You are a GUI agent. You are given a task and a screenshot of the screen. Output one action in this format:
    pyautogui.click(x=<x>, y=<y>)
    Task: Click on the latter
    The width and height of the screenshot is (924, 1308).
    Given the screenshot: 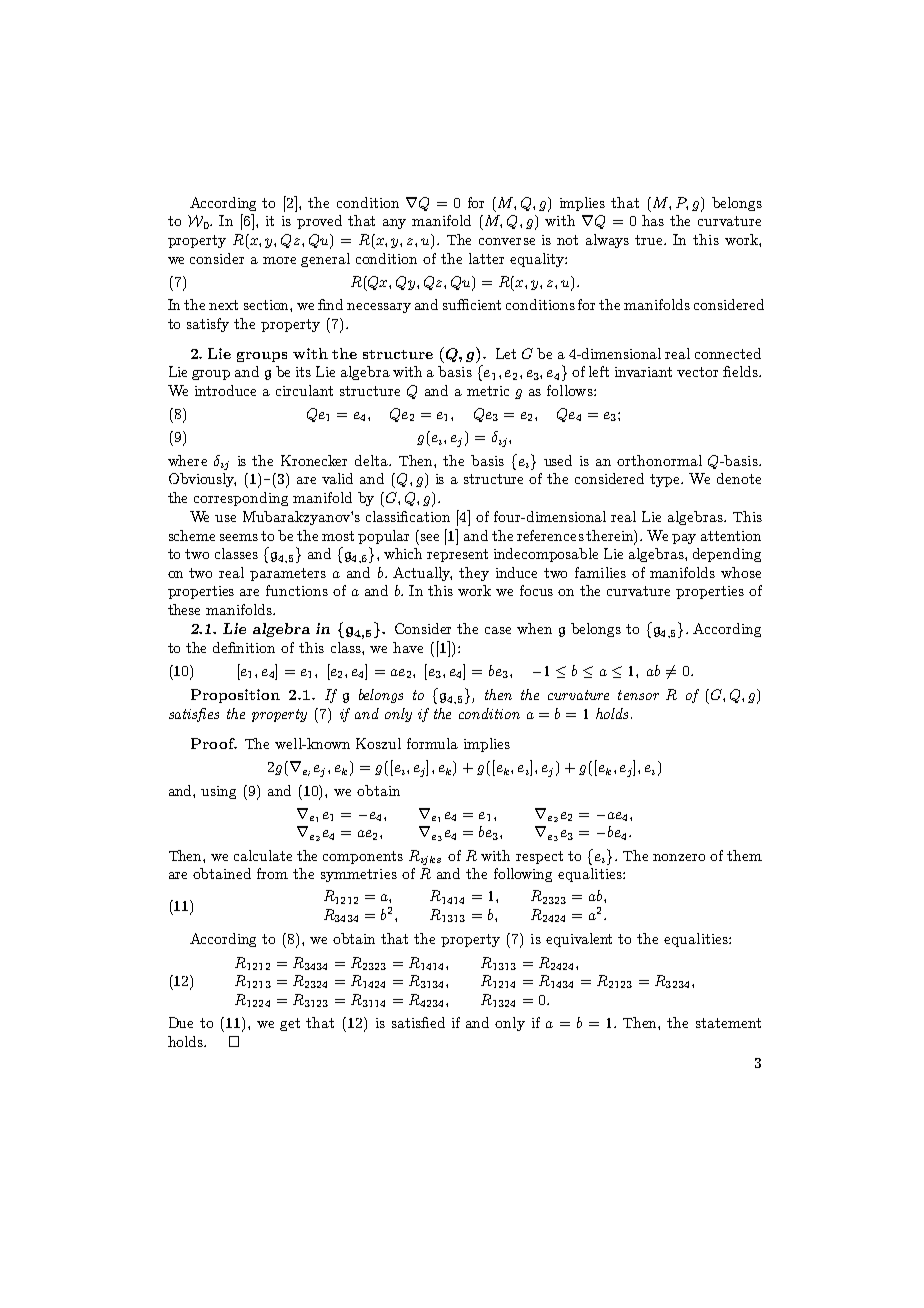 What is the action you would take?
    pyautogui.click(x=486, y=258)
